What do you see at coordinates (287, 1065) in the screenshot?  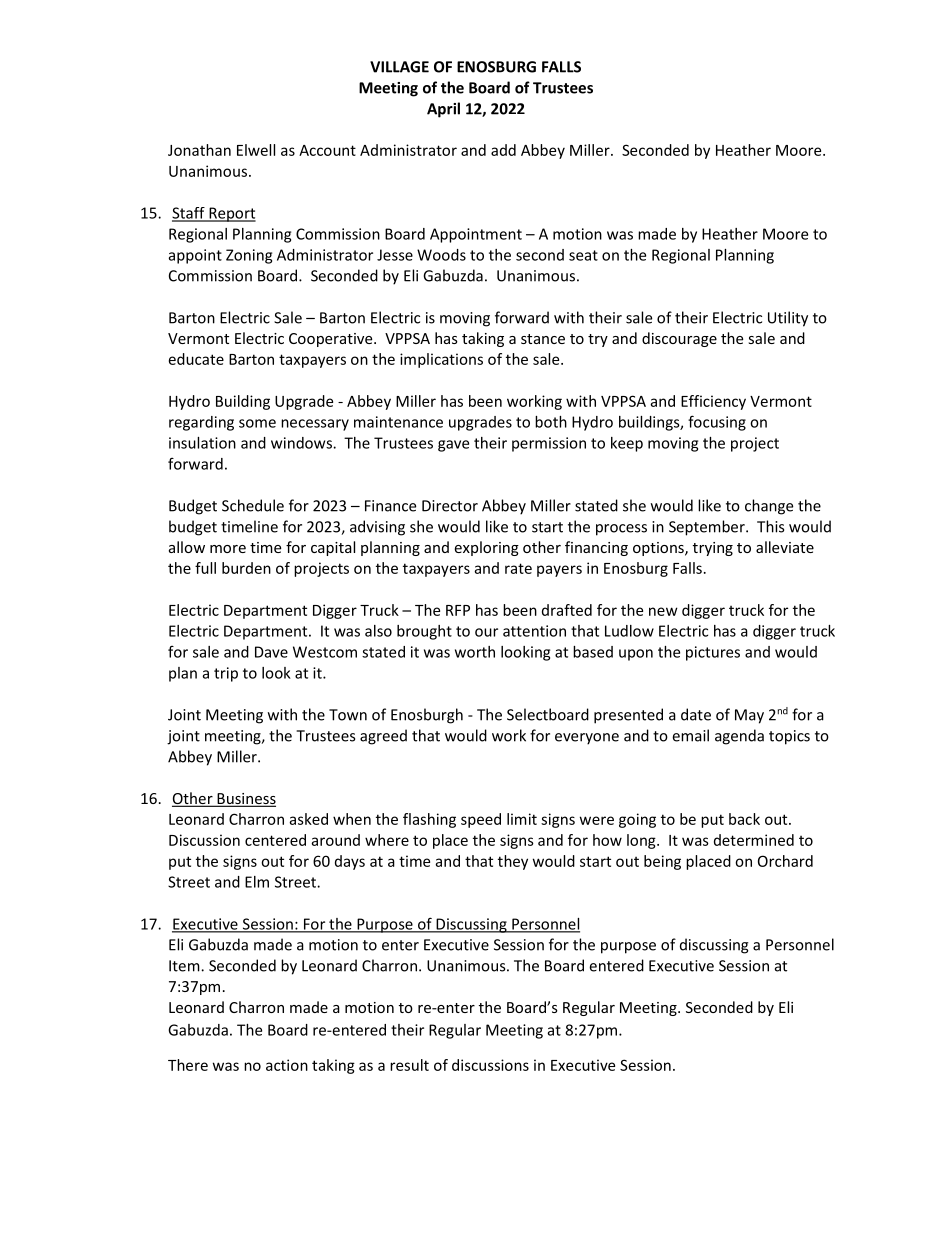 I see `action` at bounding box center [287, 1065].
